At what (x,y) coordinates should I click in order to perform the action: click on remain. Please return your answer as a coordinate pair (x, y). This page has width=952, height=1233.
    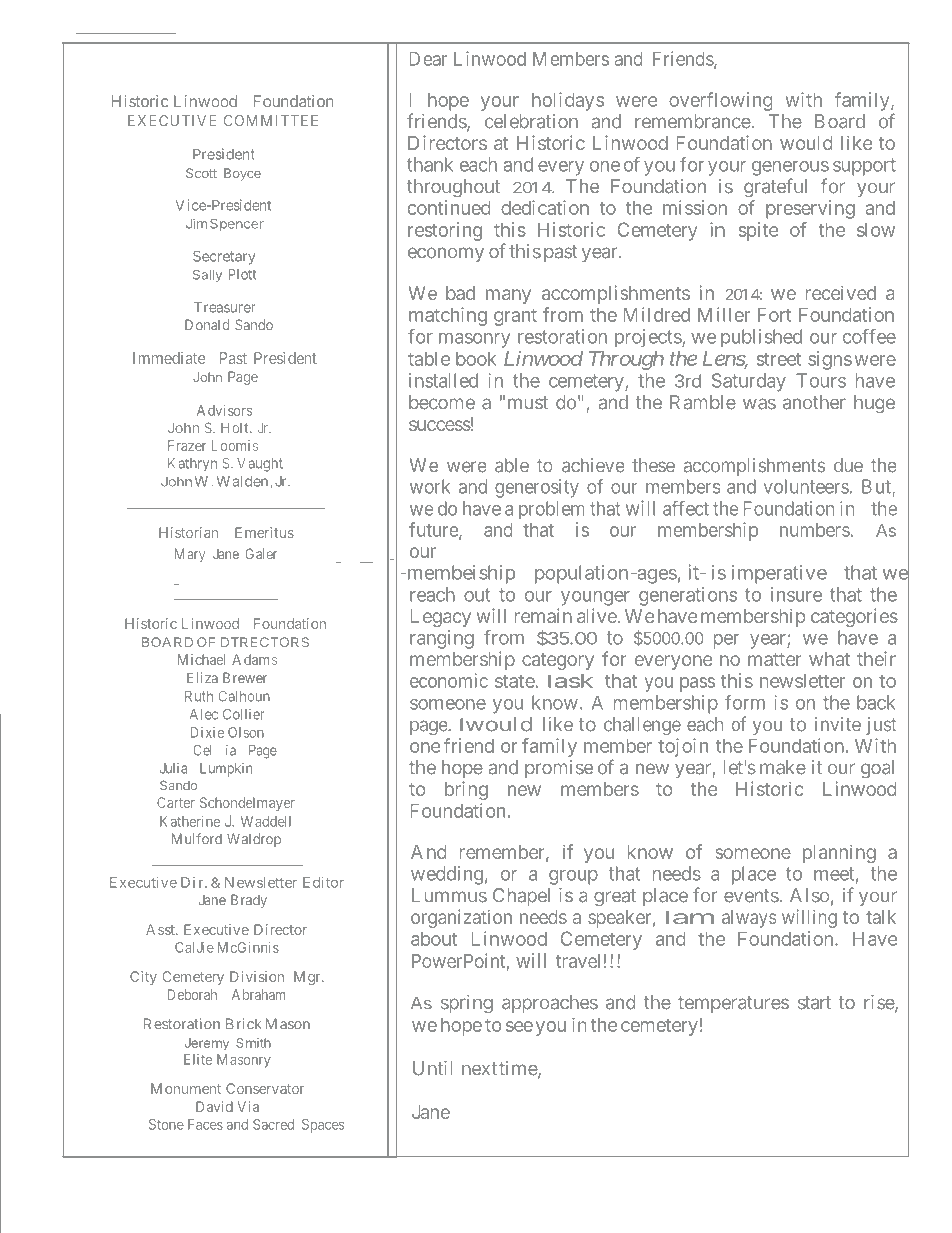
    Looking at the image, I should click on (543, 615).
